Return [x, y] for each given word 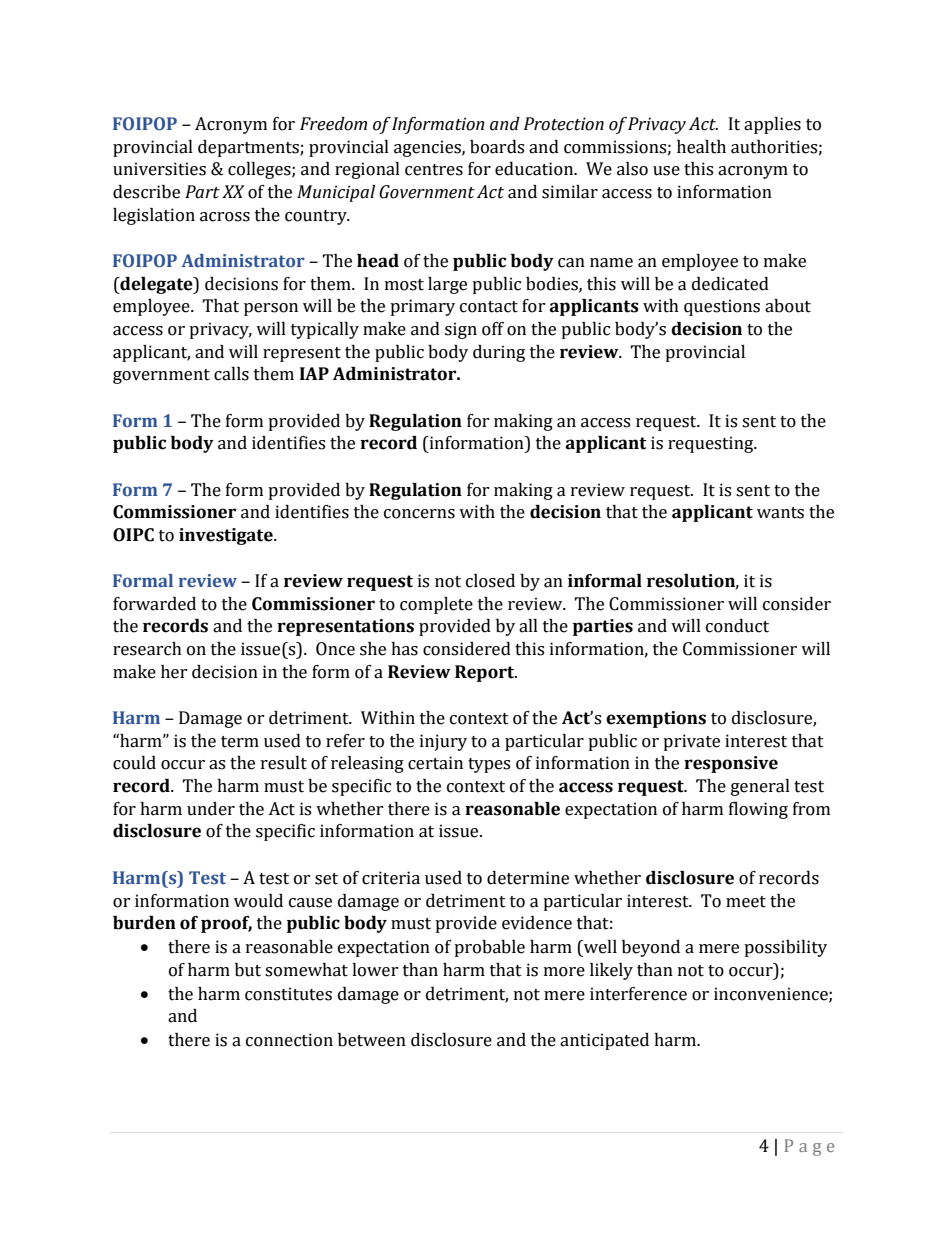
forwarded [154, 604]
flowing [758, 810]
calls [231, 374]
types [489, 765]
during [499, 353]
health [701, 147]
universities [159, 169]
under [211, 809]
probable [489, 948]
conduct [737, 626]
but [248, 970]
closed [490, 581]
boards [497, 147]
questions [722, 307]
